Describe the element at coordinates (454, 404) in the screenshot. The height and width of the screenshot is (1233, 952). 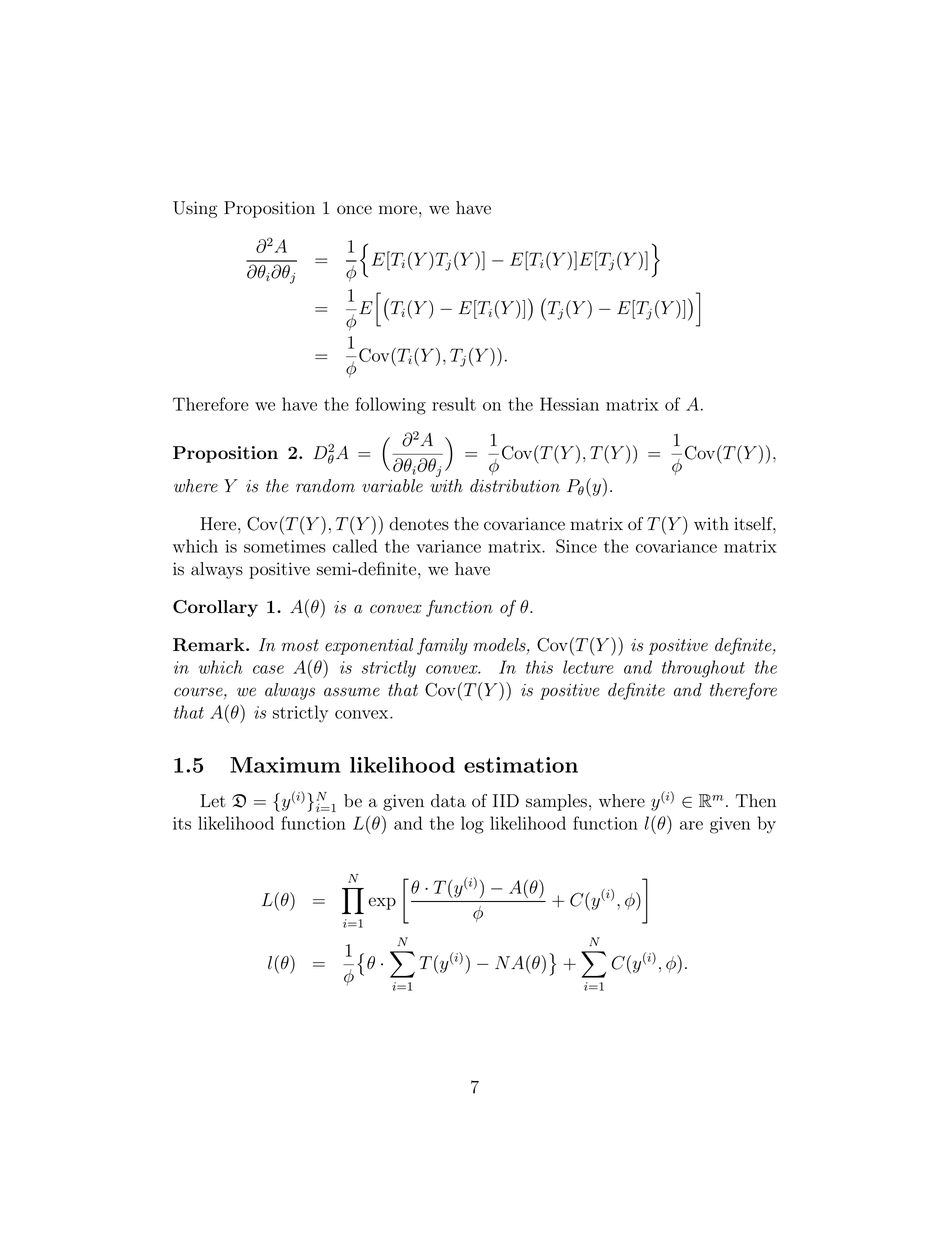
I see `result` at that location.
